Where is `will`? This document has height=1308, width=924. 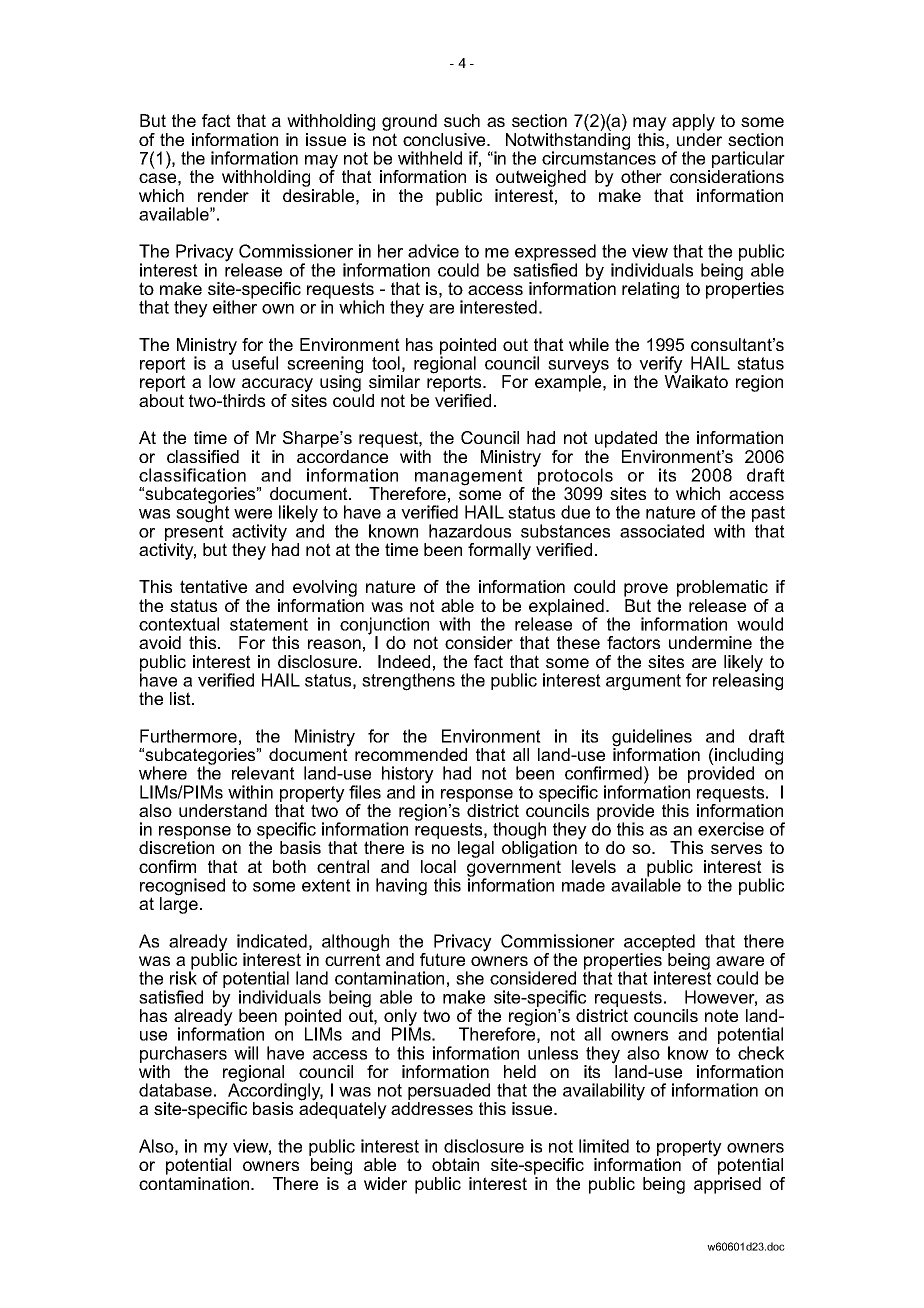 will is located at coordinates (246, 1053).
